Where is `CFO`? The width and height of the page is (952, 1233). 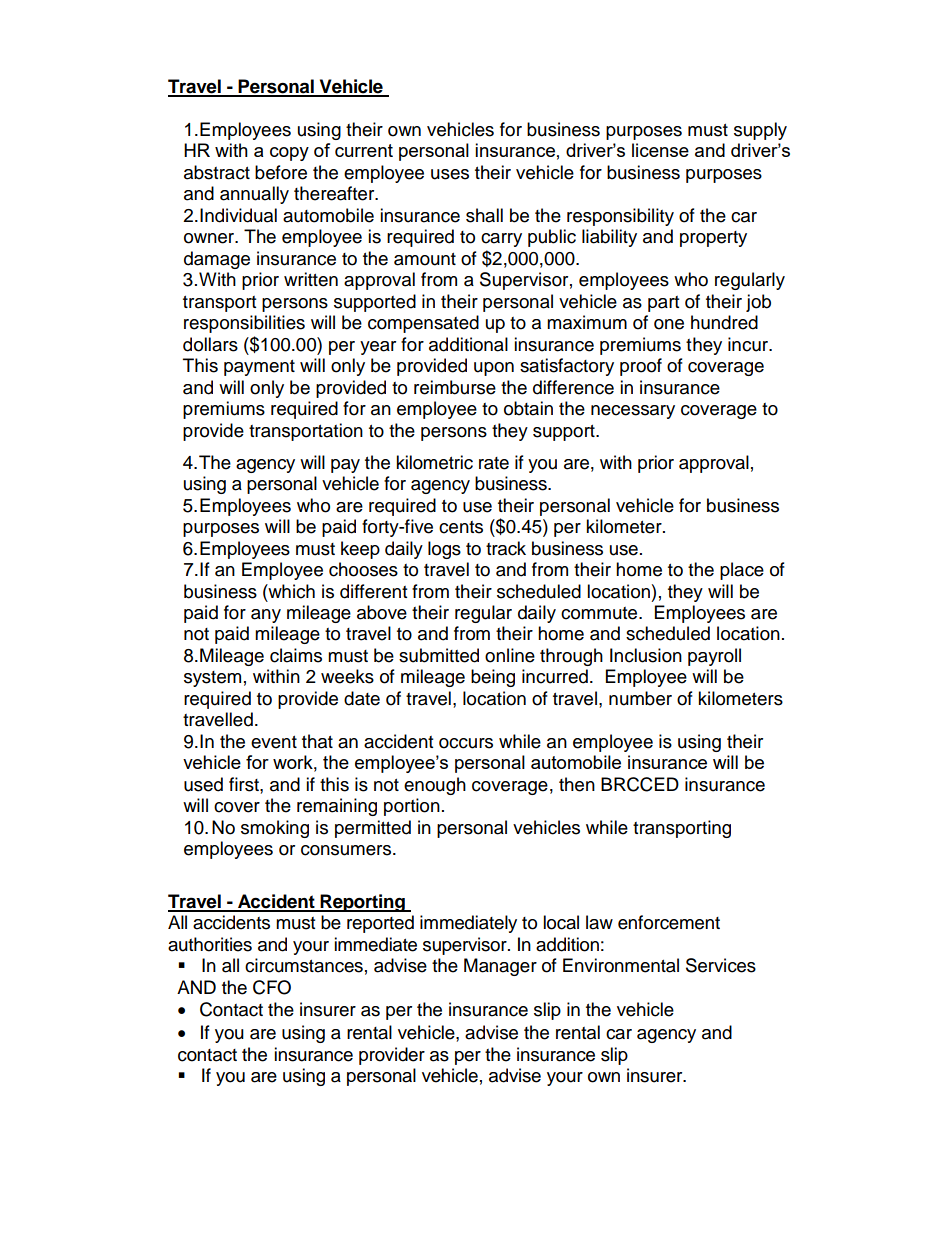
CFO is located at coordinates (272, 987).
